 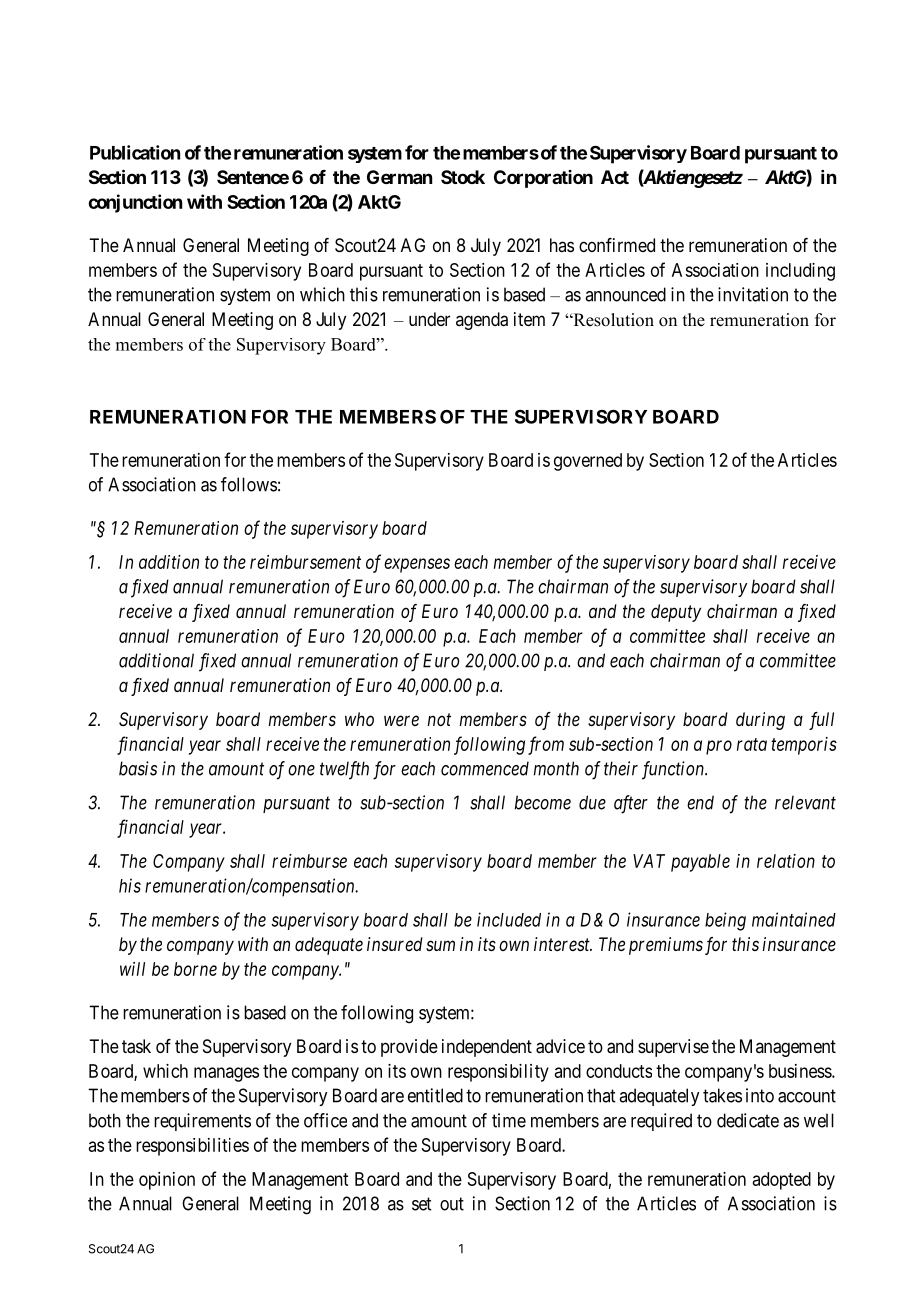 What do you see at coordinates (509, 919) in the document?
I see `included` at bounding box center [509, 919].
